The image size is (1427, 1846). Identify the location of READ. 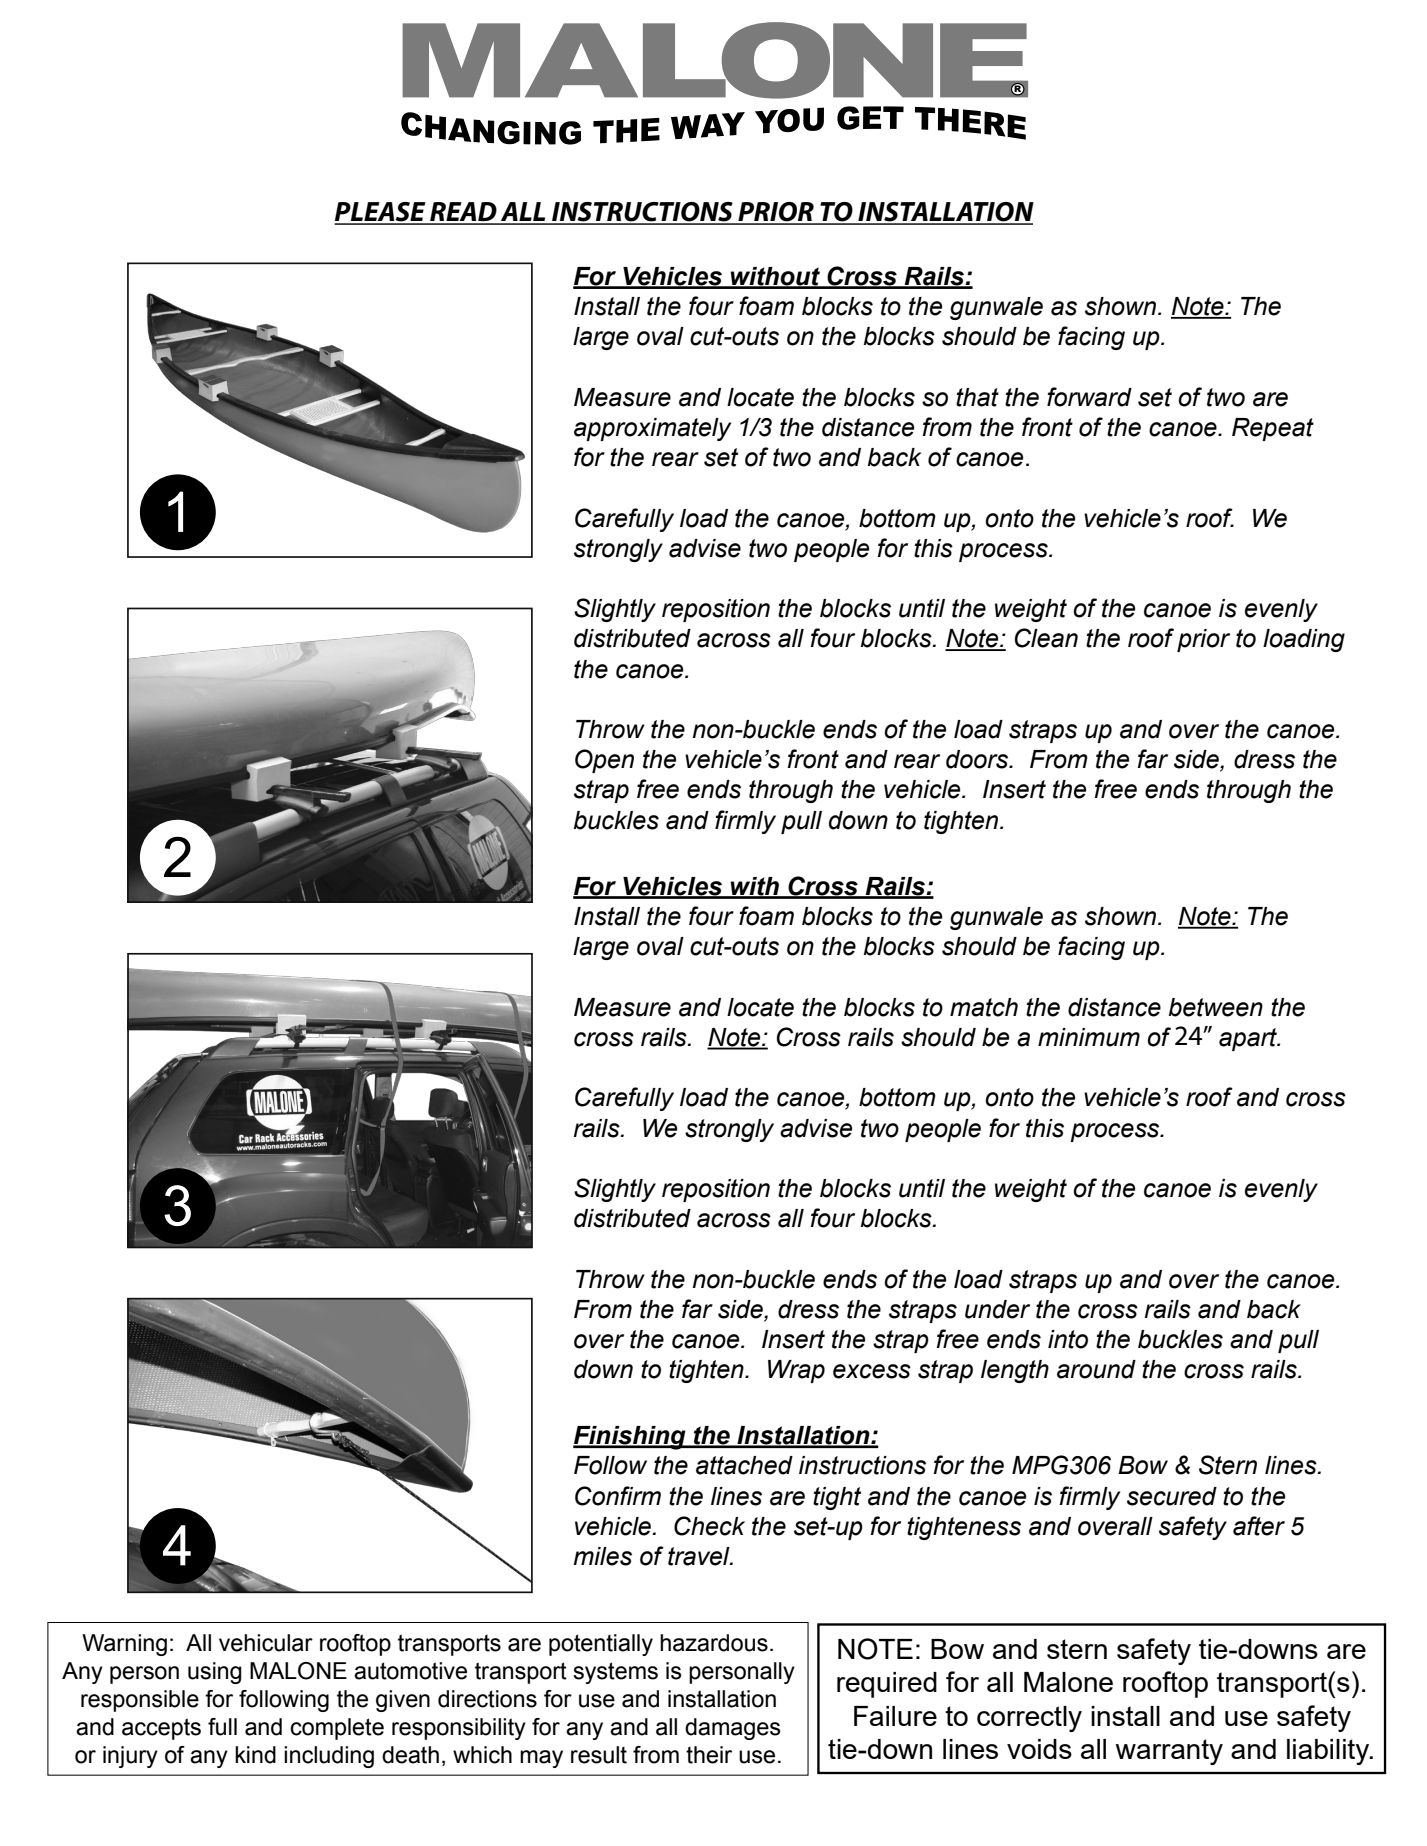
(463, 213).
